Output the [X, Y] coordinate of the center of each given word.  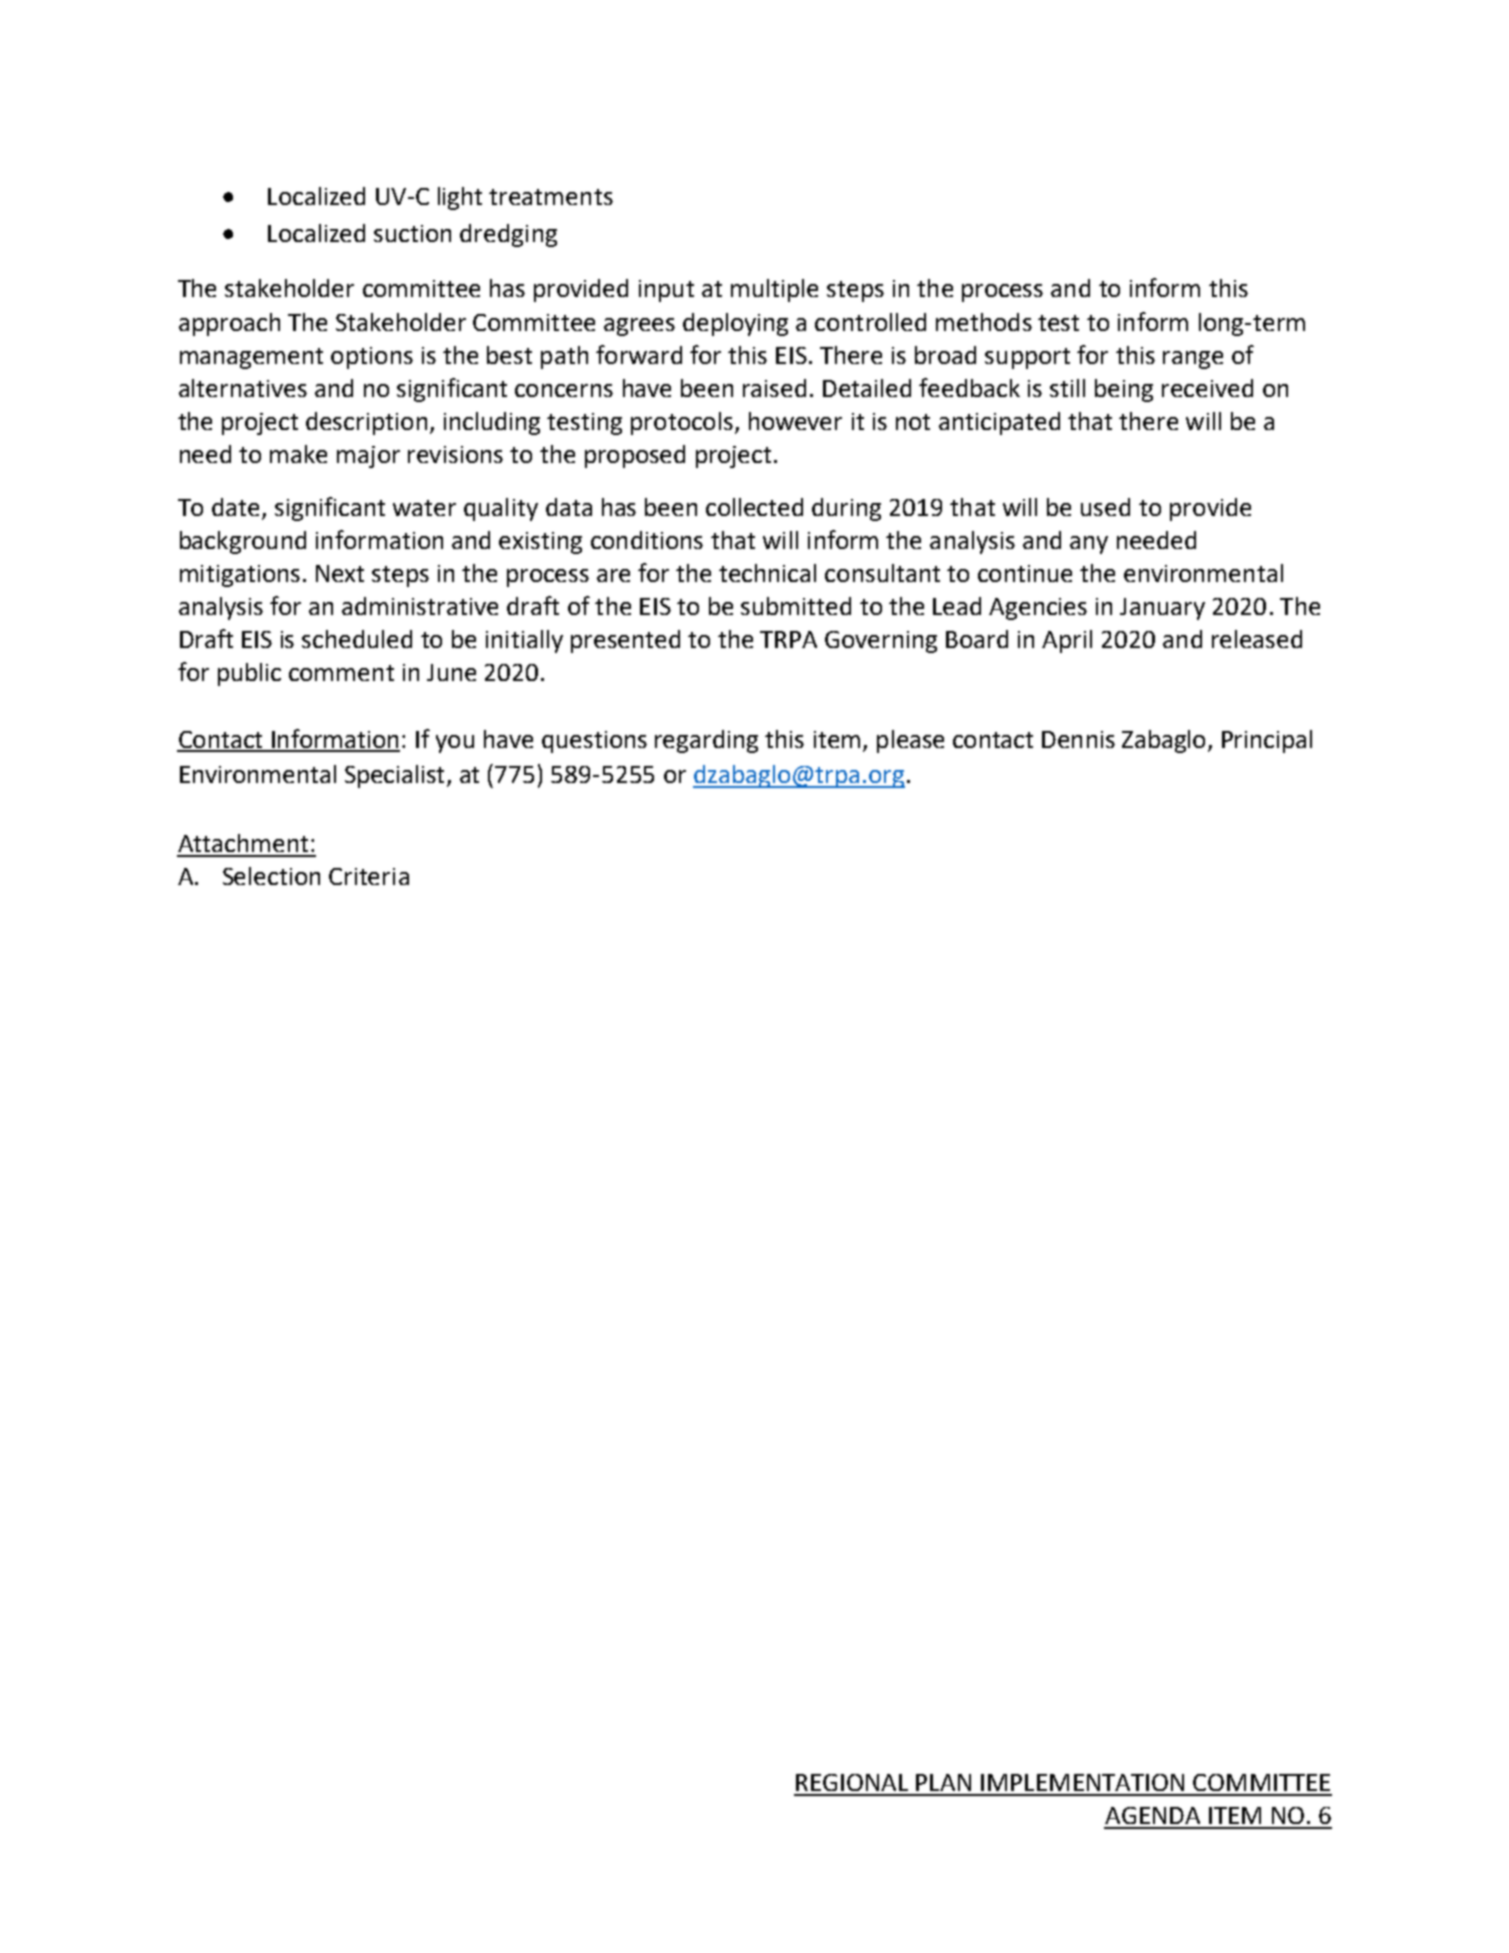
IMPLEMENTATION [1082, 1782]
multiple [774, 290]
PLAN [943, 1782]
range [1193, 360]
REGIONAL [852, 1782]
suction [412, 233]
